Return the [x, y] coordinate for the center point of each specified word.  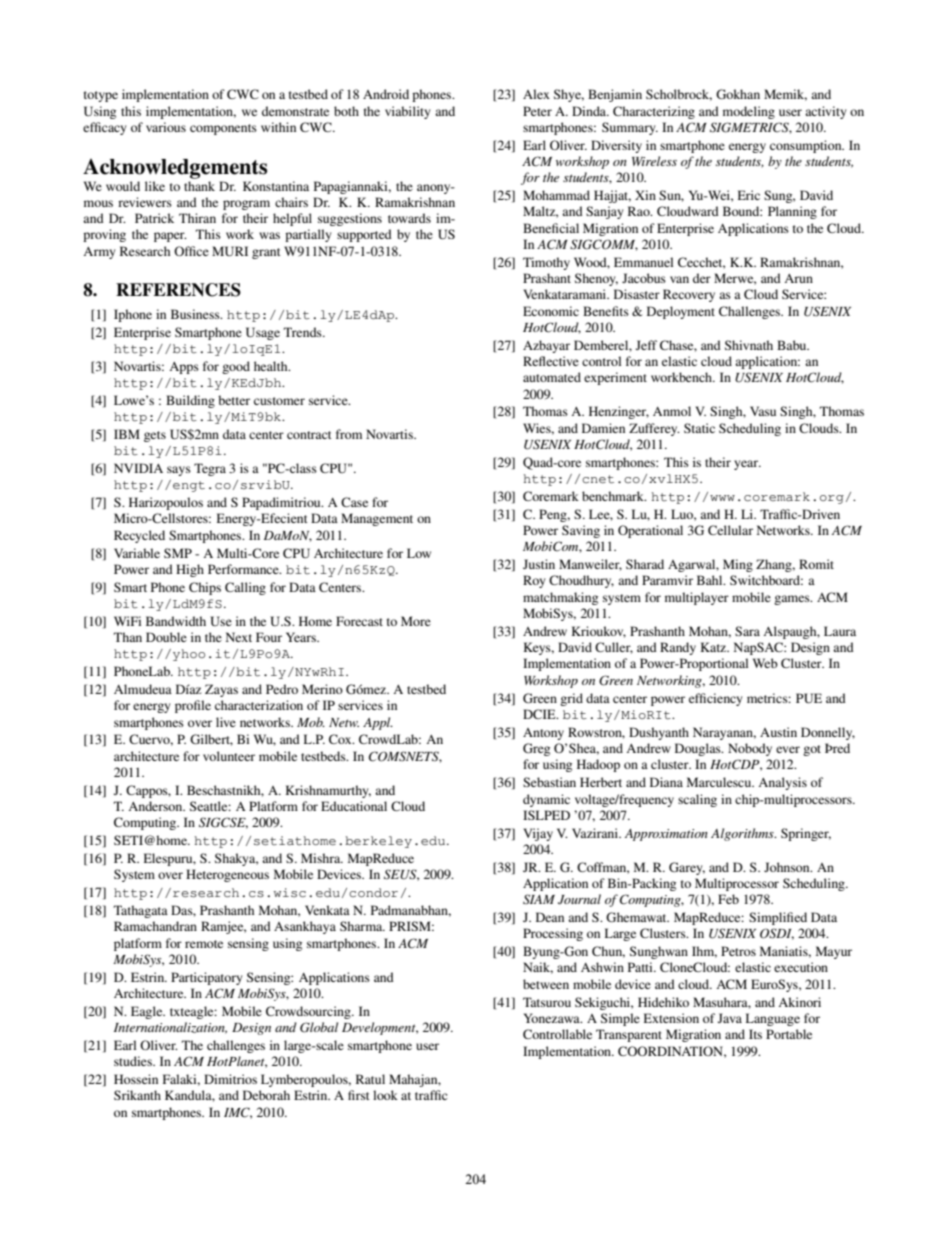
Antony [543, 734]
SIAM [539, 899]
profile [193, 706]
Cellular [730, 530]
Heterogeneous [227, 875]
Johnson [788, 867]
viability [407, 112]
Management [377, 519]
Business [196, 314]
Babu [793, 345]
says [179, 471]
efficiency [715, 699]
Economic [551, 311]
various [166, 127]
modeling [749, 112]
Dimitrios [230, 1079]
